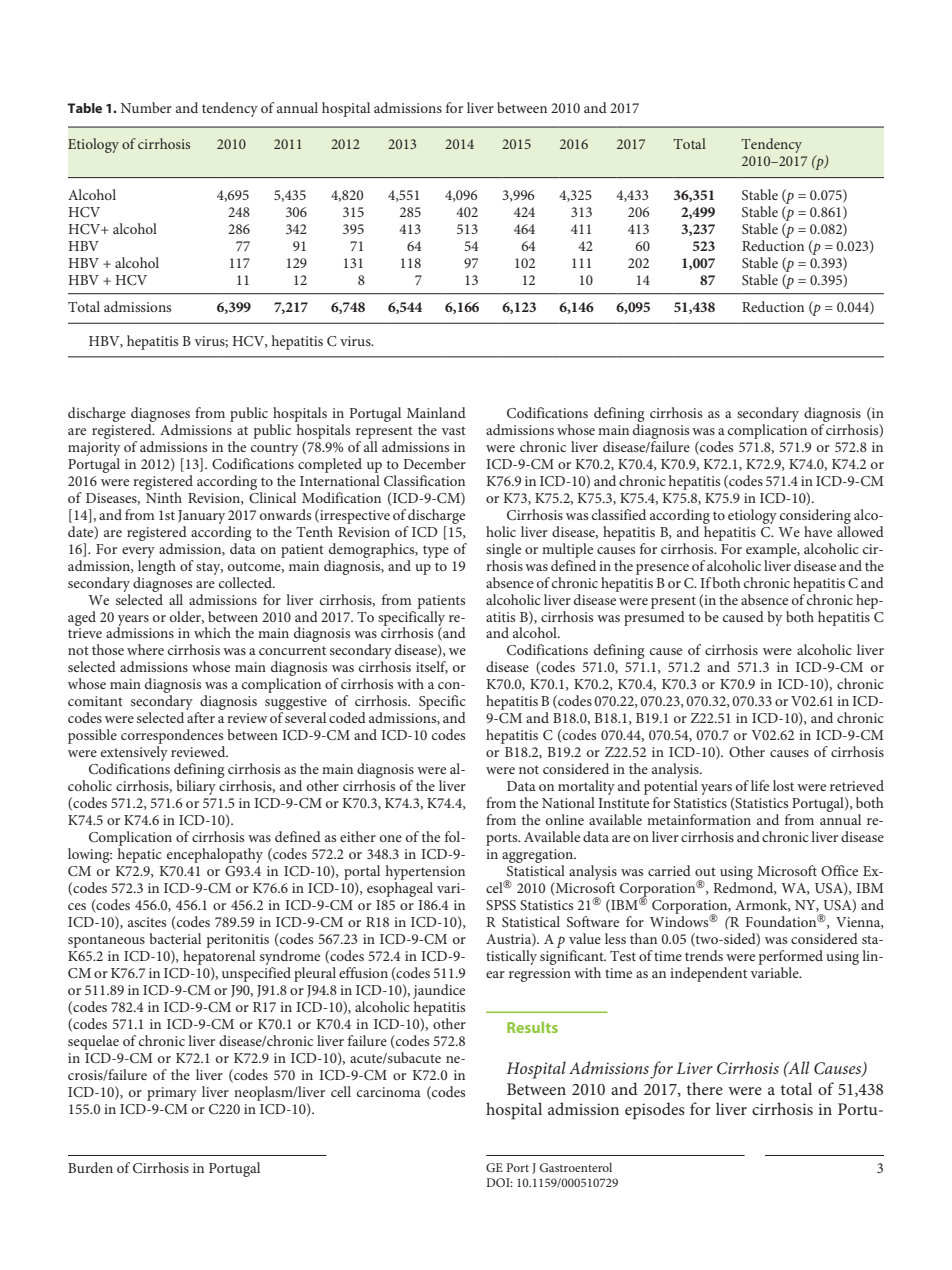  Describe the element at coordinates (146, 107) in the screenshot. I see `Number` at that location.
